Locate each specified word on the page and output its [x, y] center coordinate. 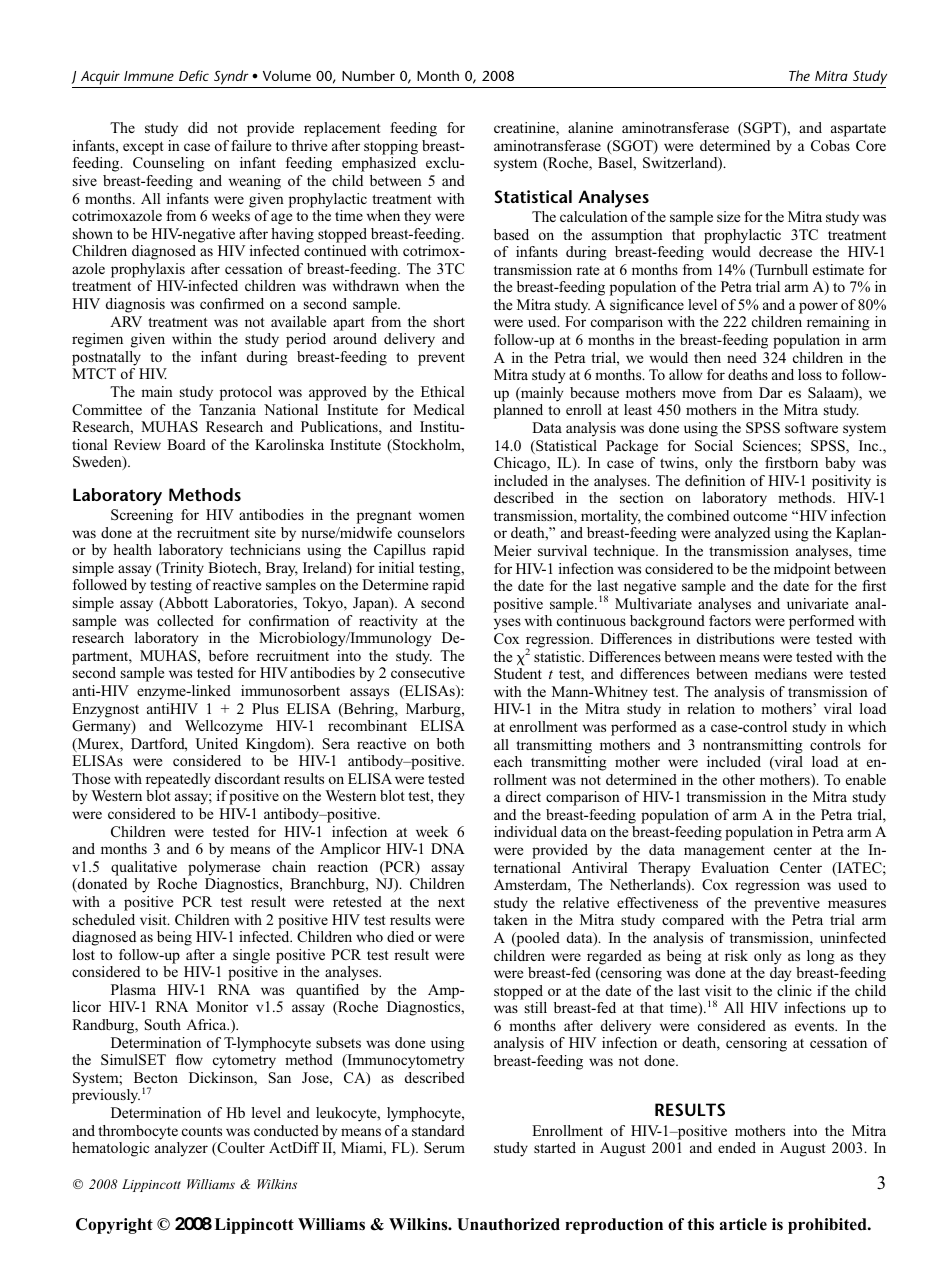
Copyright [114, 1226]
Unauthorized [508, 1224]
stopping [391, 147]
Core [871, 145]
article [743, 1224]
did [198, 127]
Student [518, 673]
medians [781, 673]
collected [185, 620]
